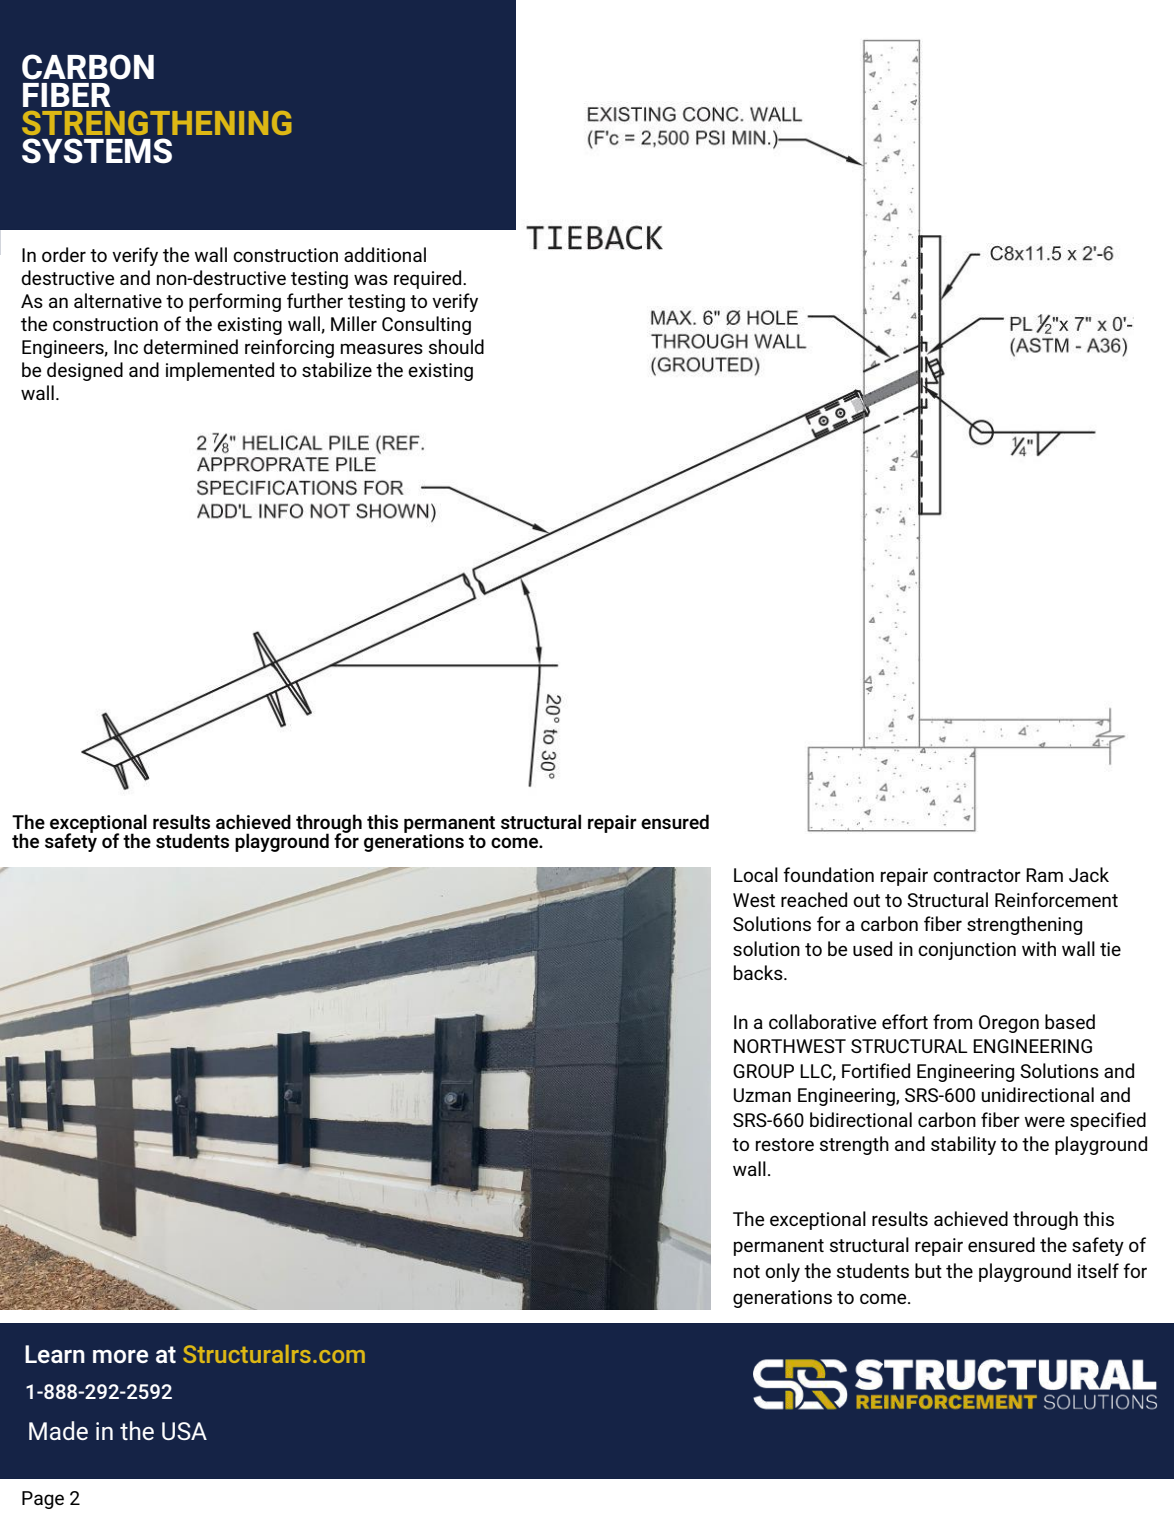  I want to click on implemented, so click(220, 371).
